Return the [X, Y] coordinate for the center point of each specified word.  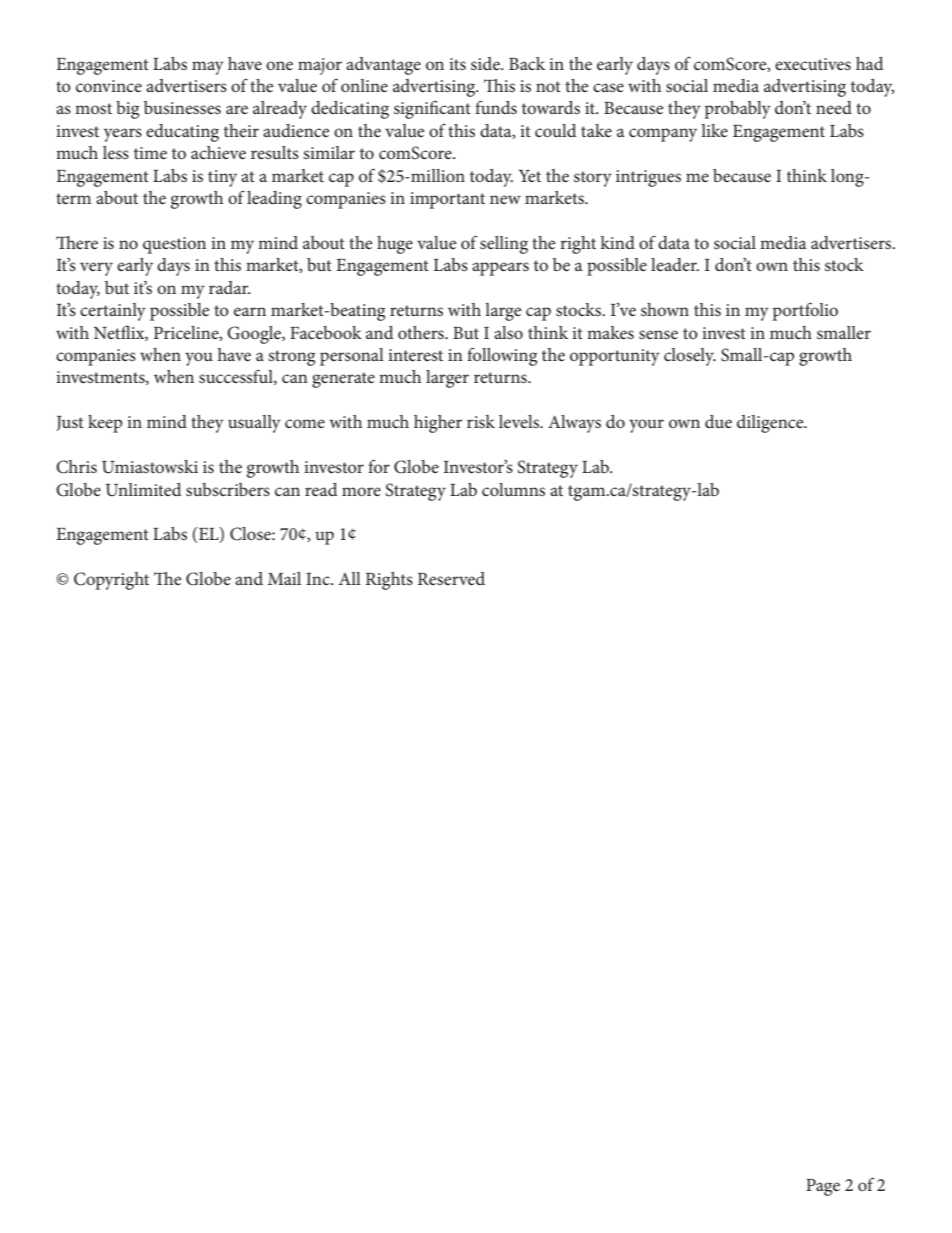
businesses [182, 107]
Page [823, 1187]
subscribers [228, 489]
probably [738, 110]
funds [496, 107]
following [502, 356]
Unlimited [143, 490]
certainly [113, 312]
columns [513, 489]
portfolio [805, 311]
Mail [284, 578]
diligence [771, 424]
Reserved [451, 578]
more [361, 491]
